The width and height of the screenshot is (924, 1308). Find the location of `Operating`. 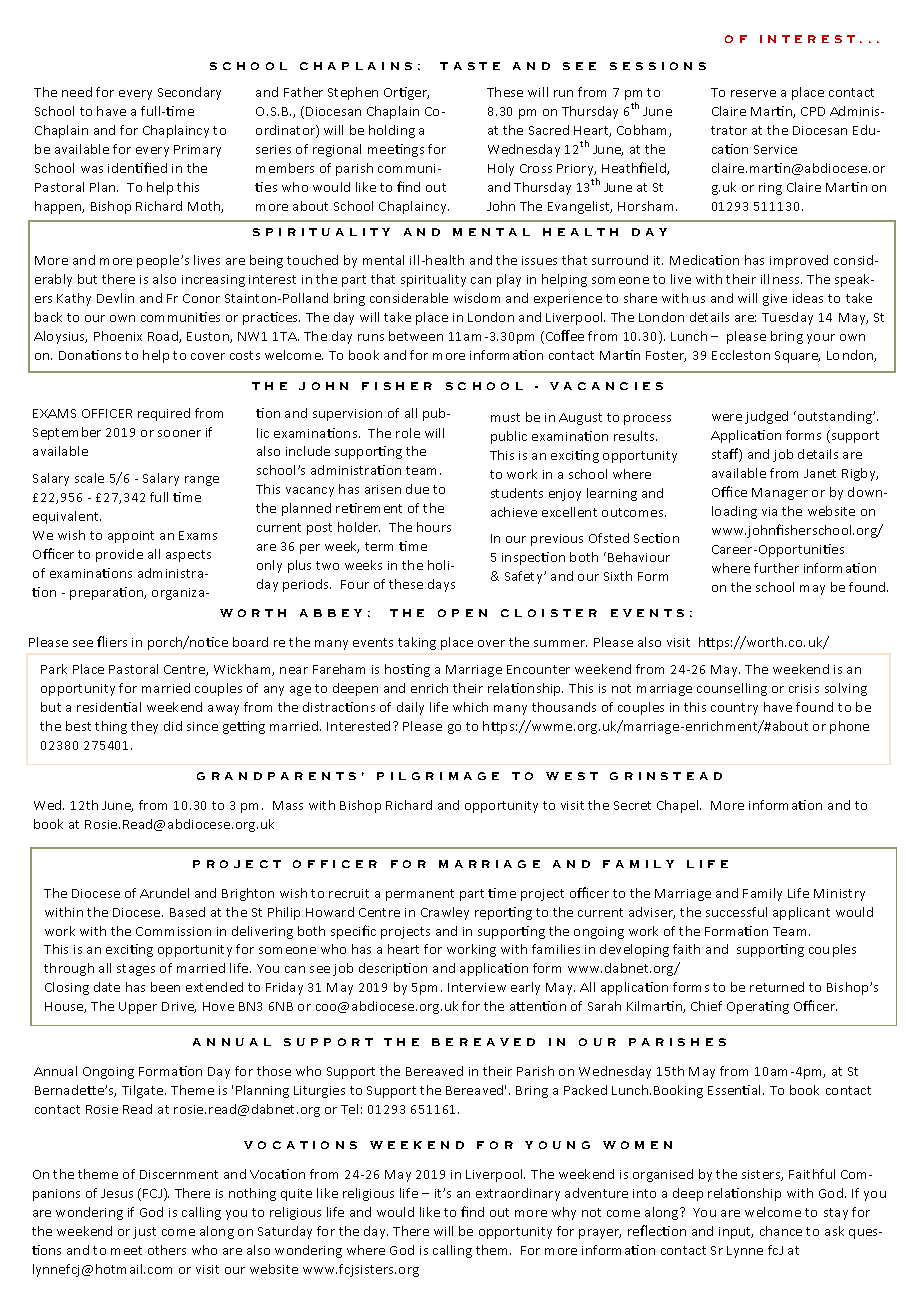

Operating is located at coordinates (758, 1007).
